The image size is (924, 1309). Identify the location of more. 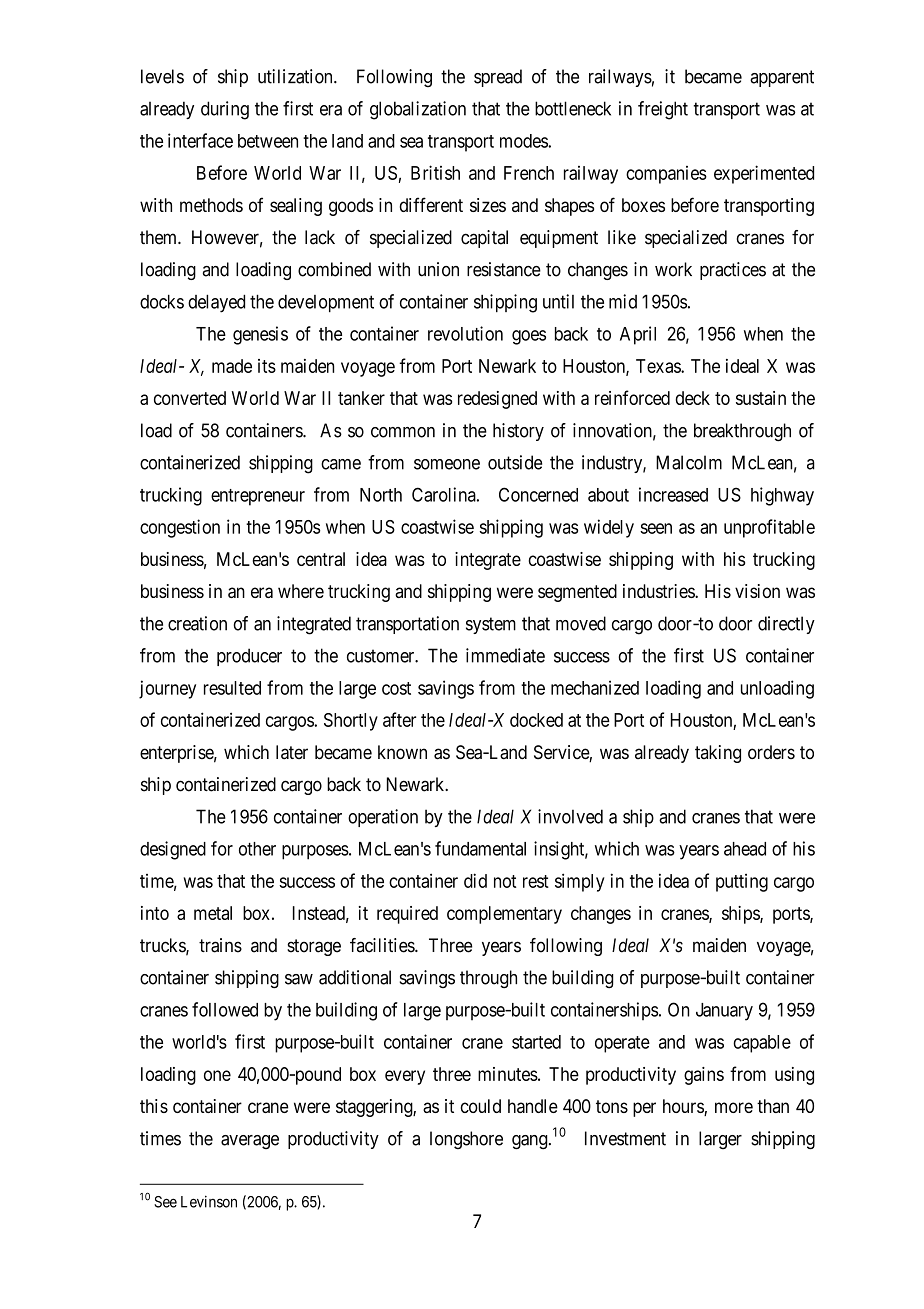
(734, 1107).
